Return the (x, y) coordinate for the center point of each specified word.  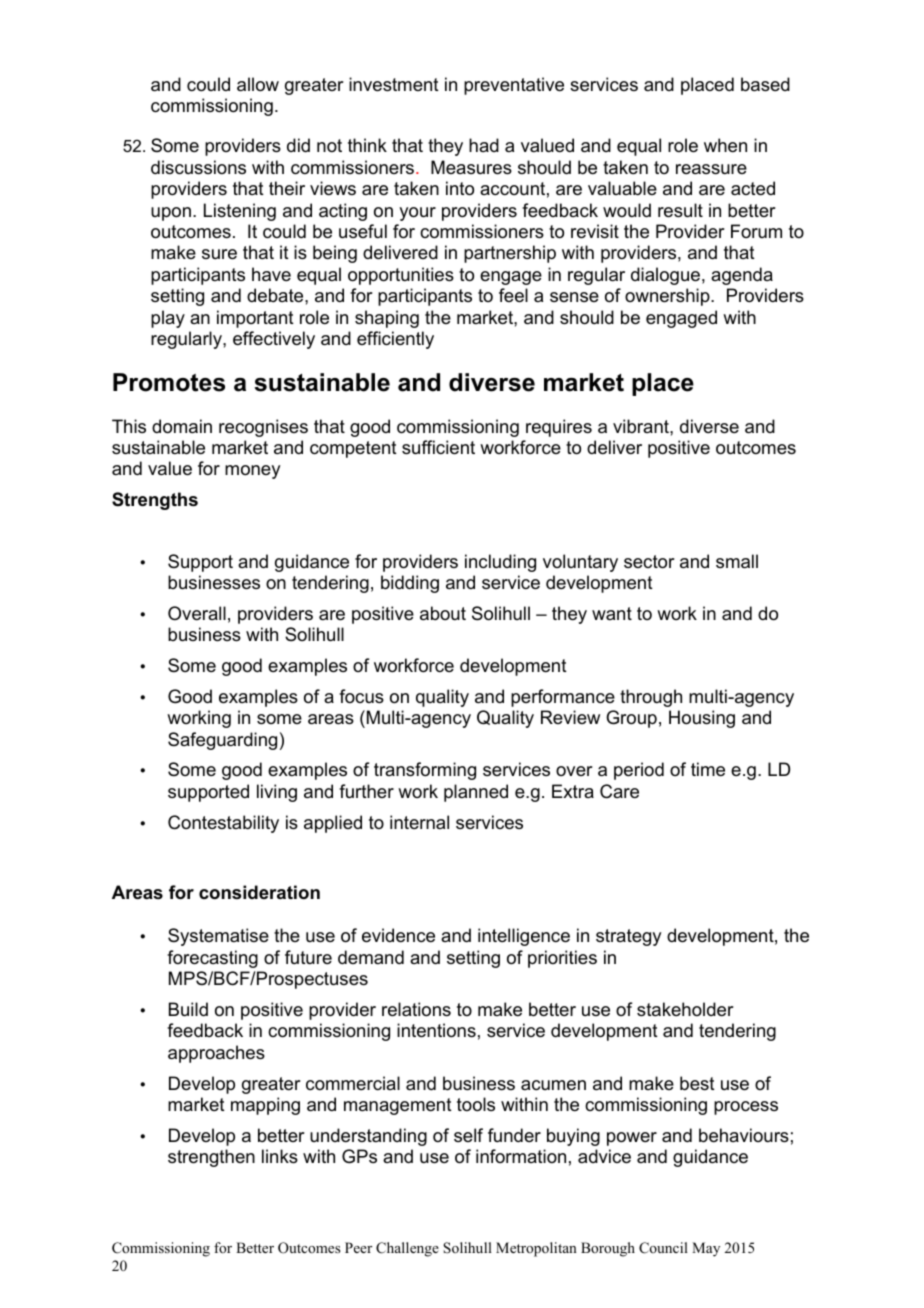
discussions (198, 167)
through (651, 698)
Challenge (407, 1249)
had (484, 145)
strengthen (211, 1158)
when (725, 145)
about (443, 613)
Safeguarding (222, 741)
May (706, 1249)
